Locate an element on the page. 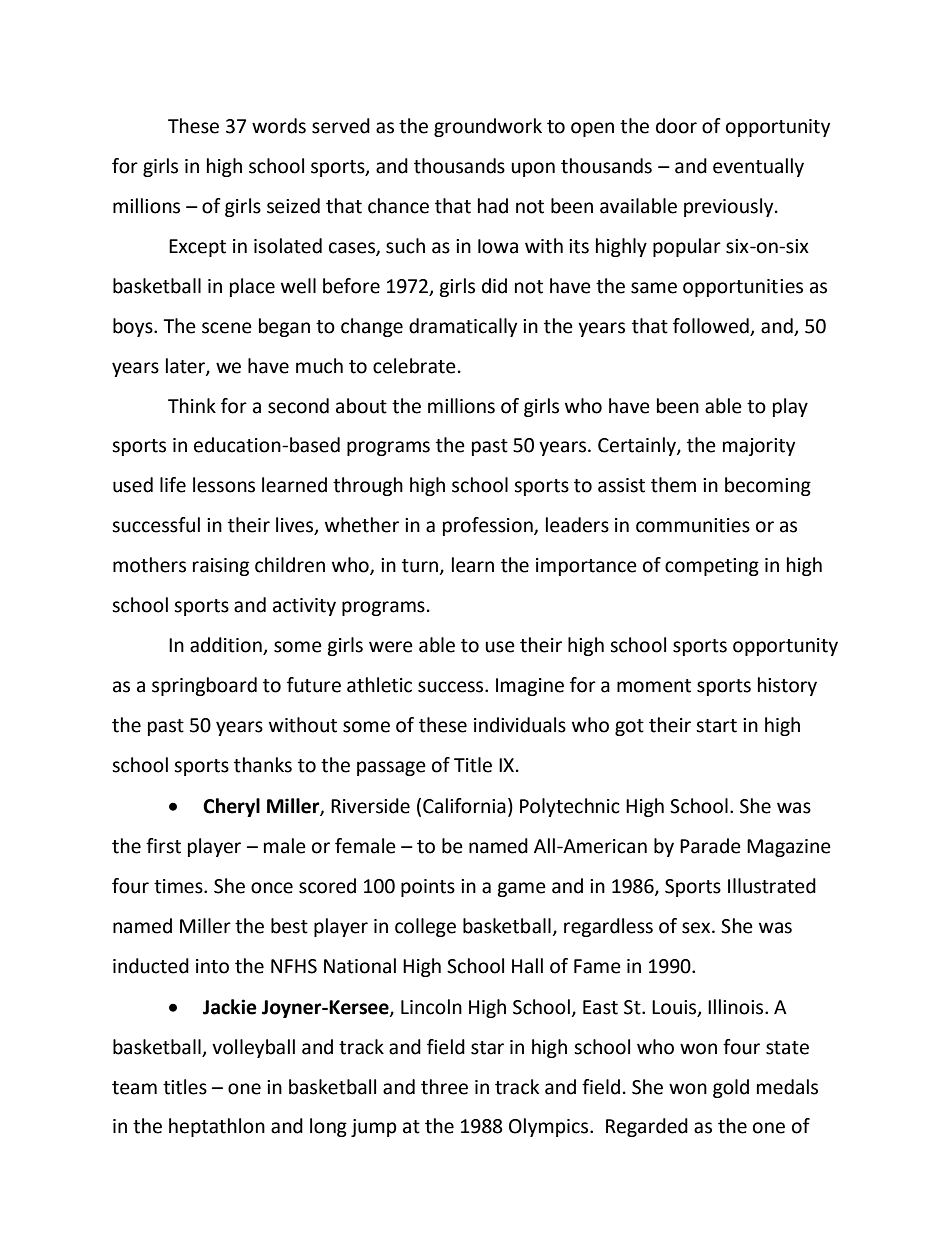  groundwork is located at coordinates (488, 127).
